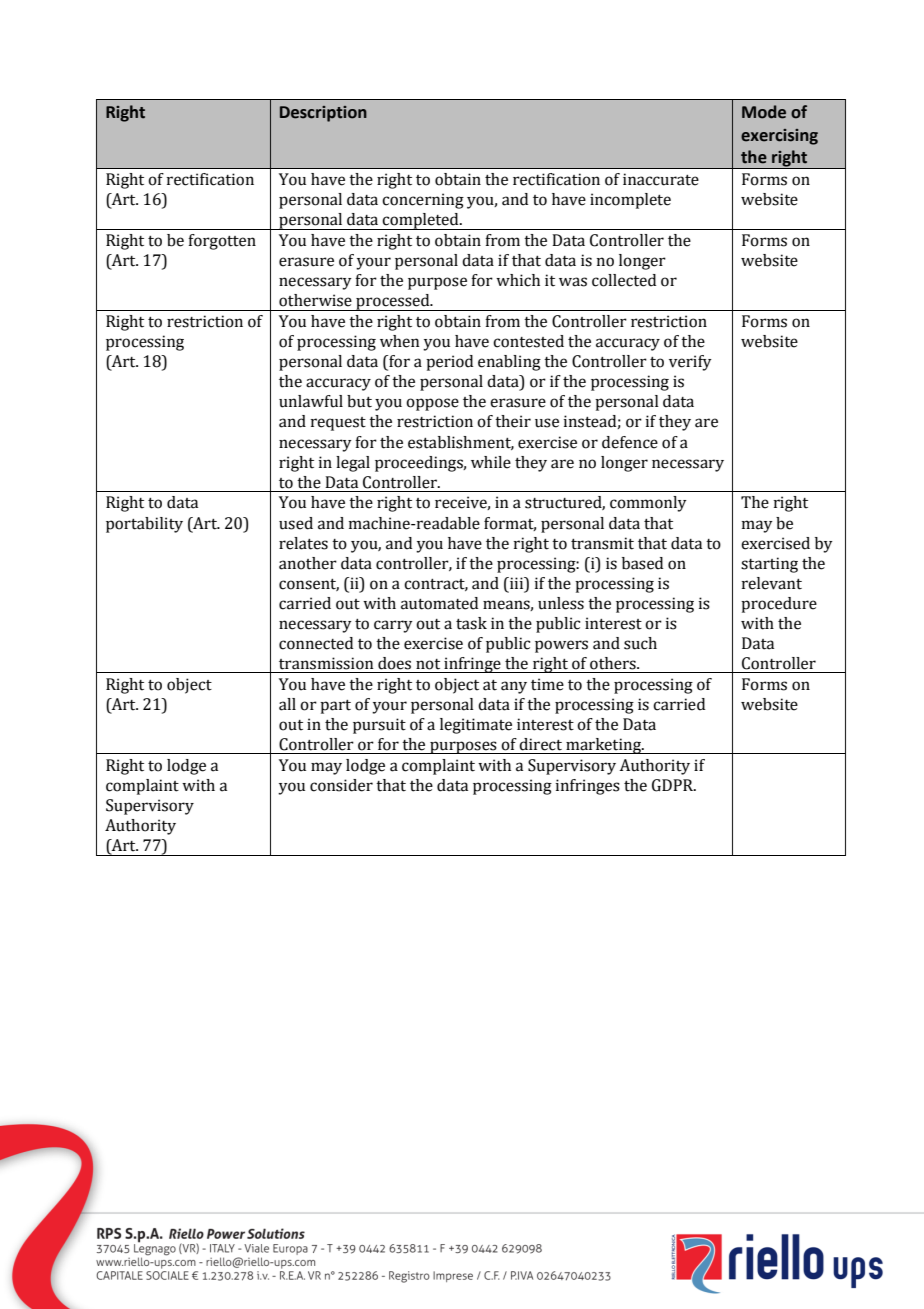 The image size is (924, 1309). What do you see at coordinates (476, 726) in the screenshot?
I see `legitimate` at bounding box center [476, 726].
